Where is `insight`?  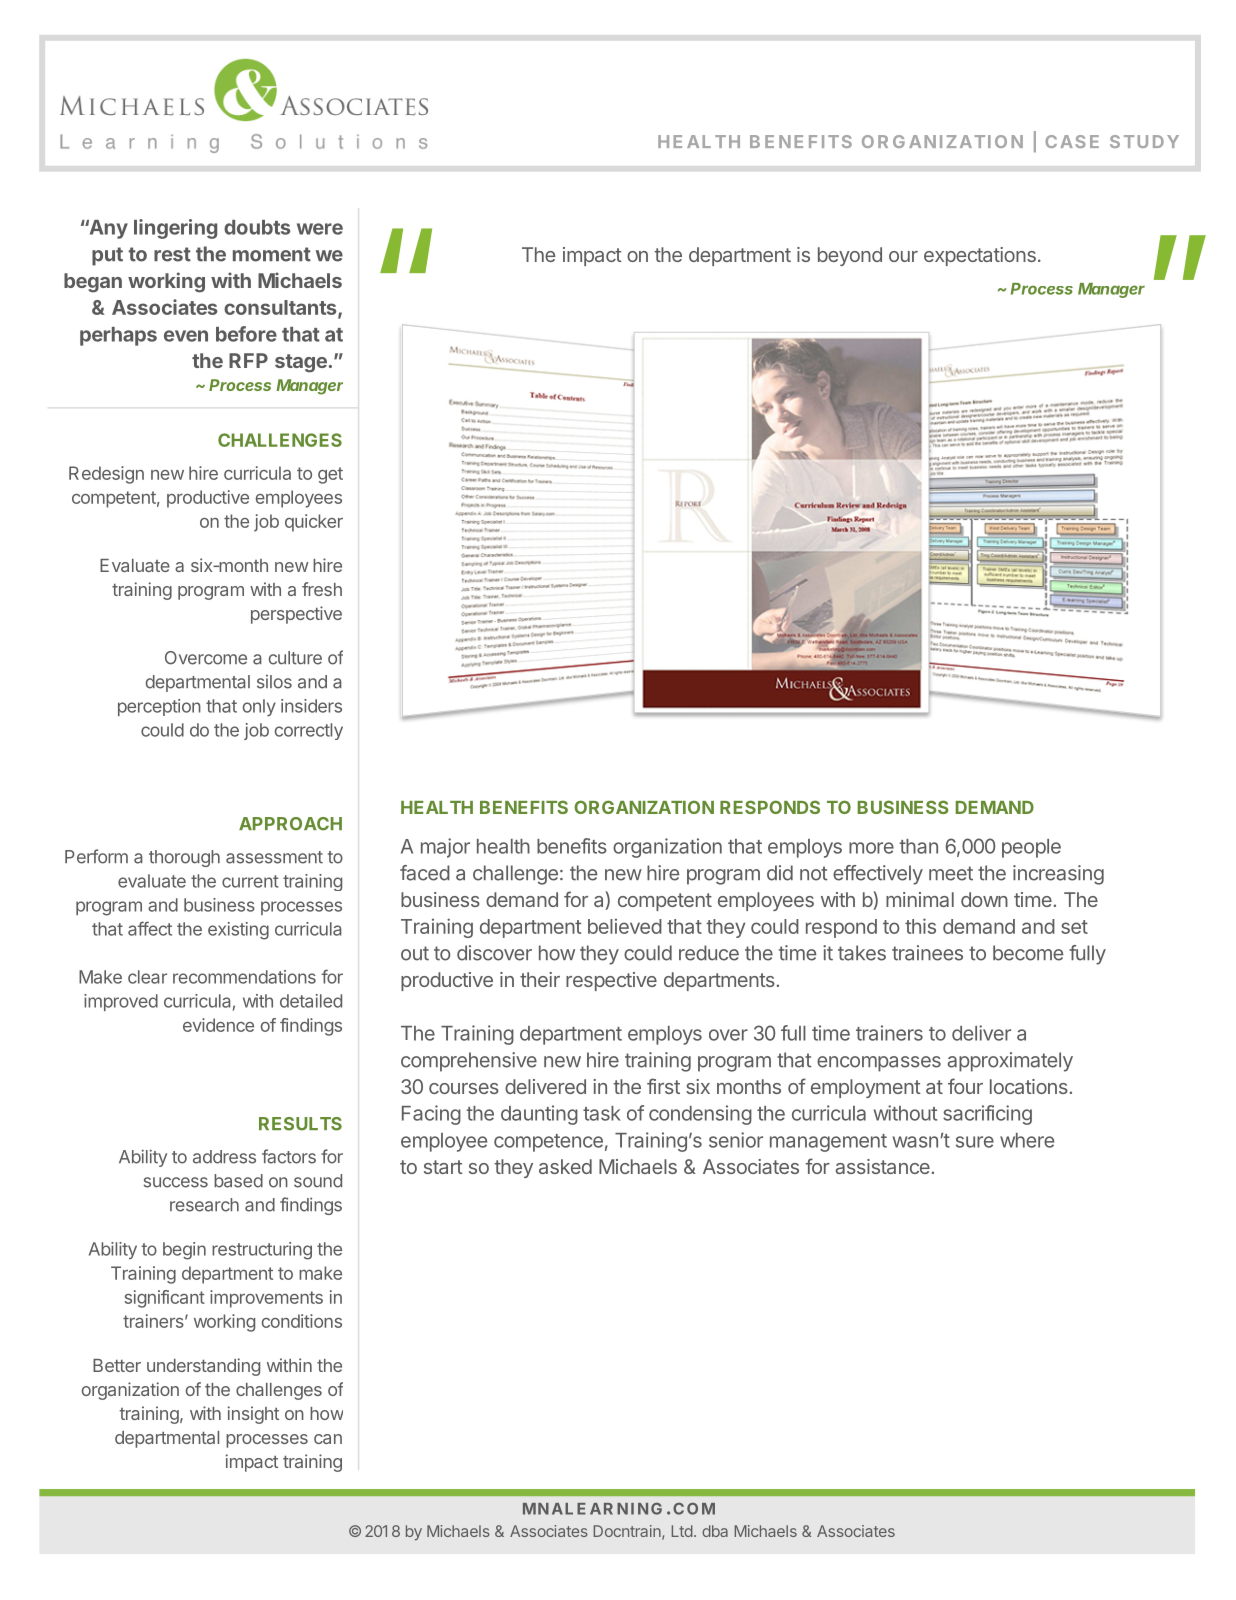 insight is located at coordinates (253, 1415).
